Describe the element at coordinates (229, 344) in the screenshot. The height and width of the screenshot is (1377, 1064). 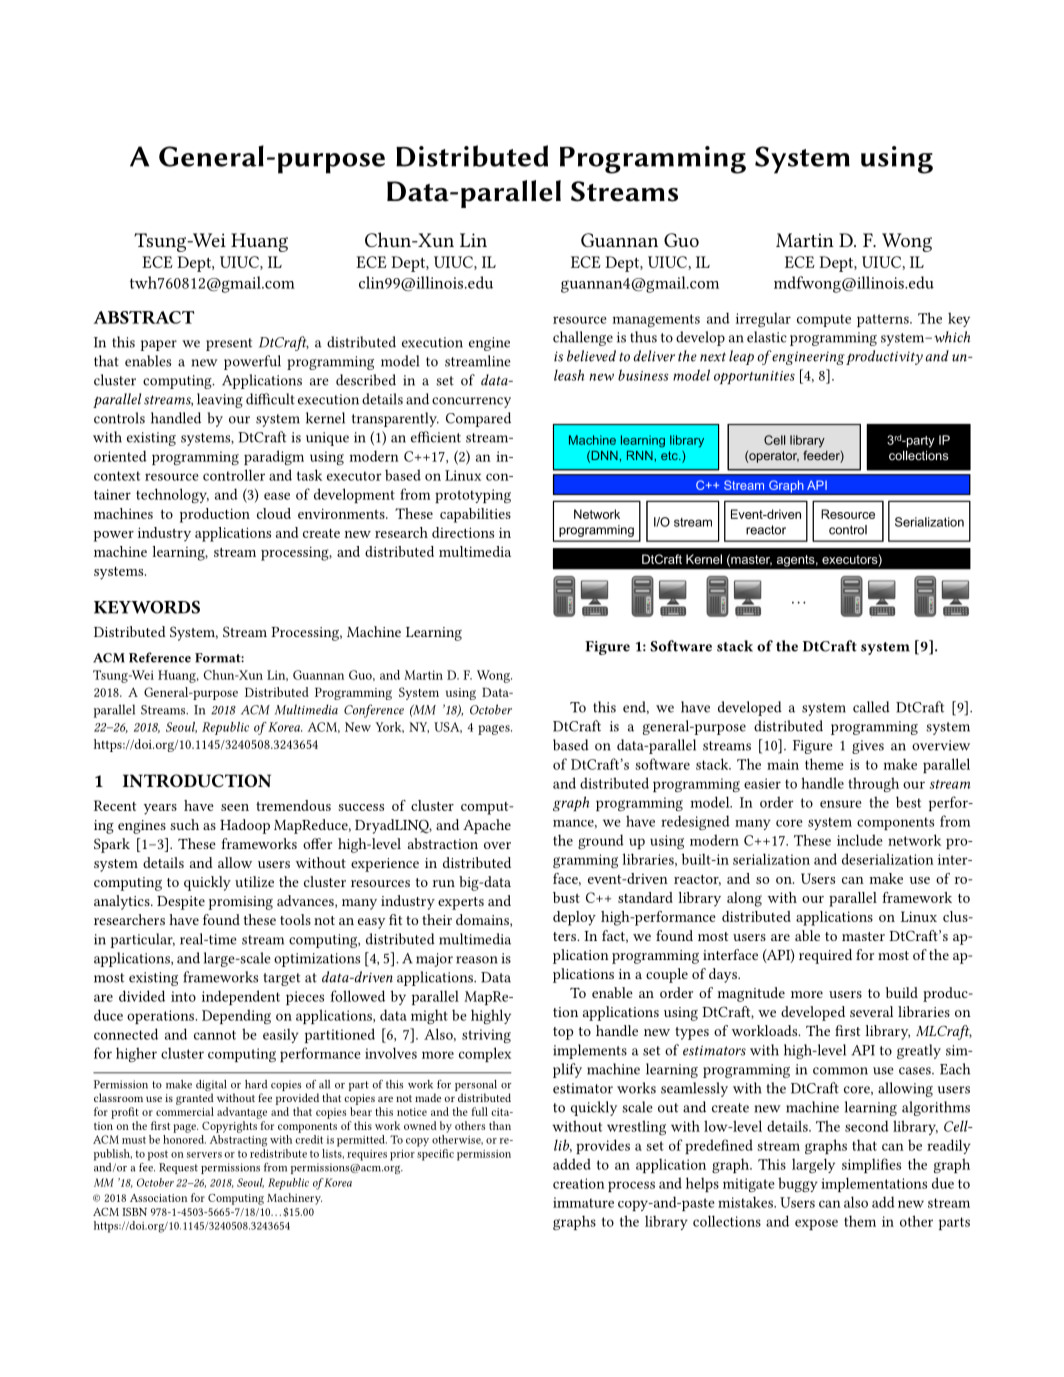
I see `present` at that location.
